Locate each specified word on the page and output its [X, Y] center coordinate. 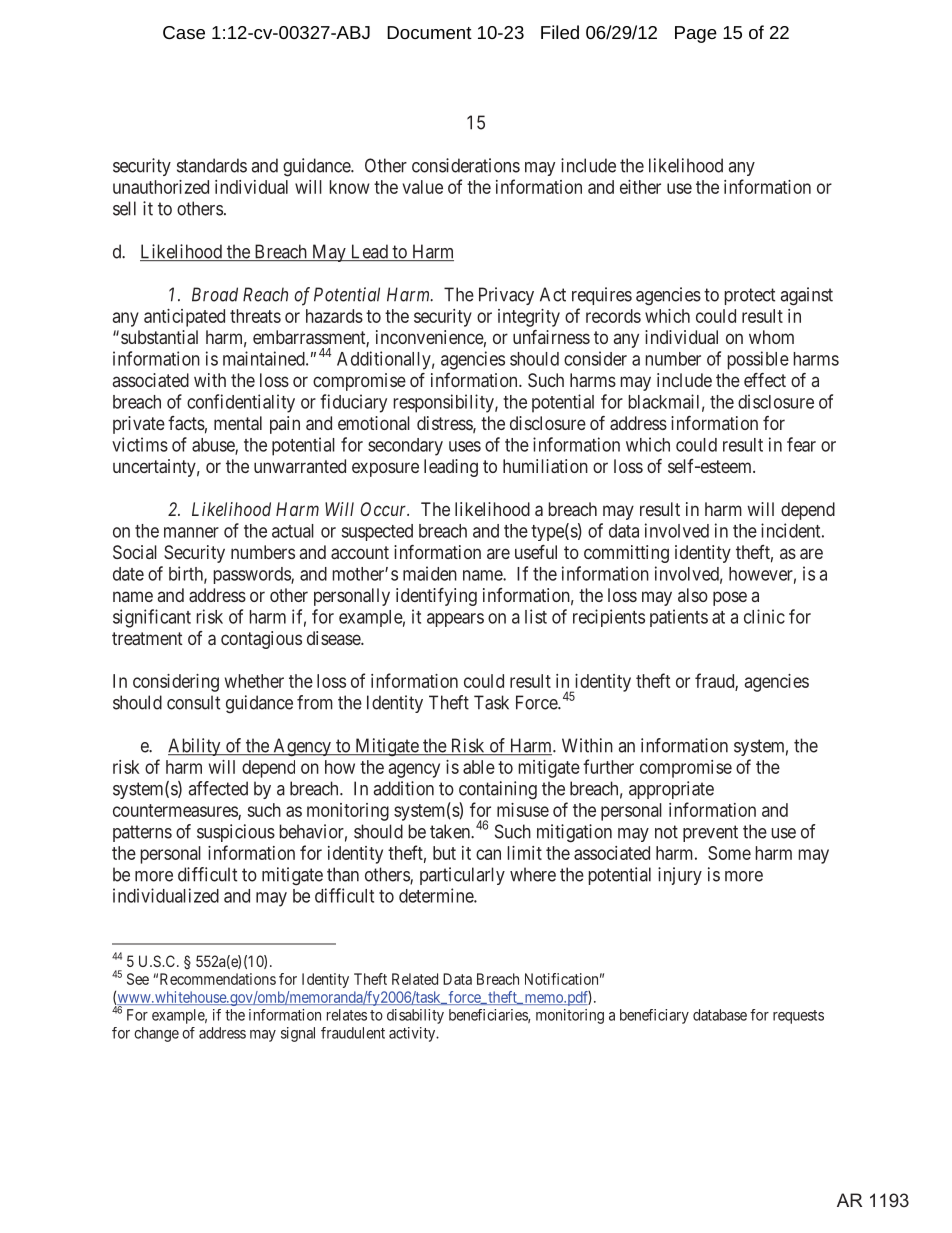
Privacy [506, 296]
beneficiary [654, 1016]
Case [184, 32]
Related [415, 979]
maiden [430, 573]
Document [429, 32]
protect [750, 296]
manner [191, 532]
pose [730, 598]
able [479, 767]
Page [696, 34]
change [156, 1034]
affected [218, 788]
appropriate [671, 790]
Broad [215, 294]
